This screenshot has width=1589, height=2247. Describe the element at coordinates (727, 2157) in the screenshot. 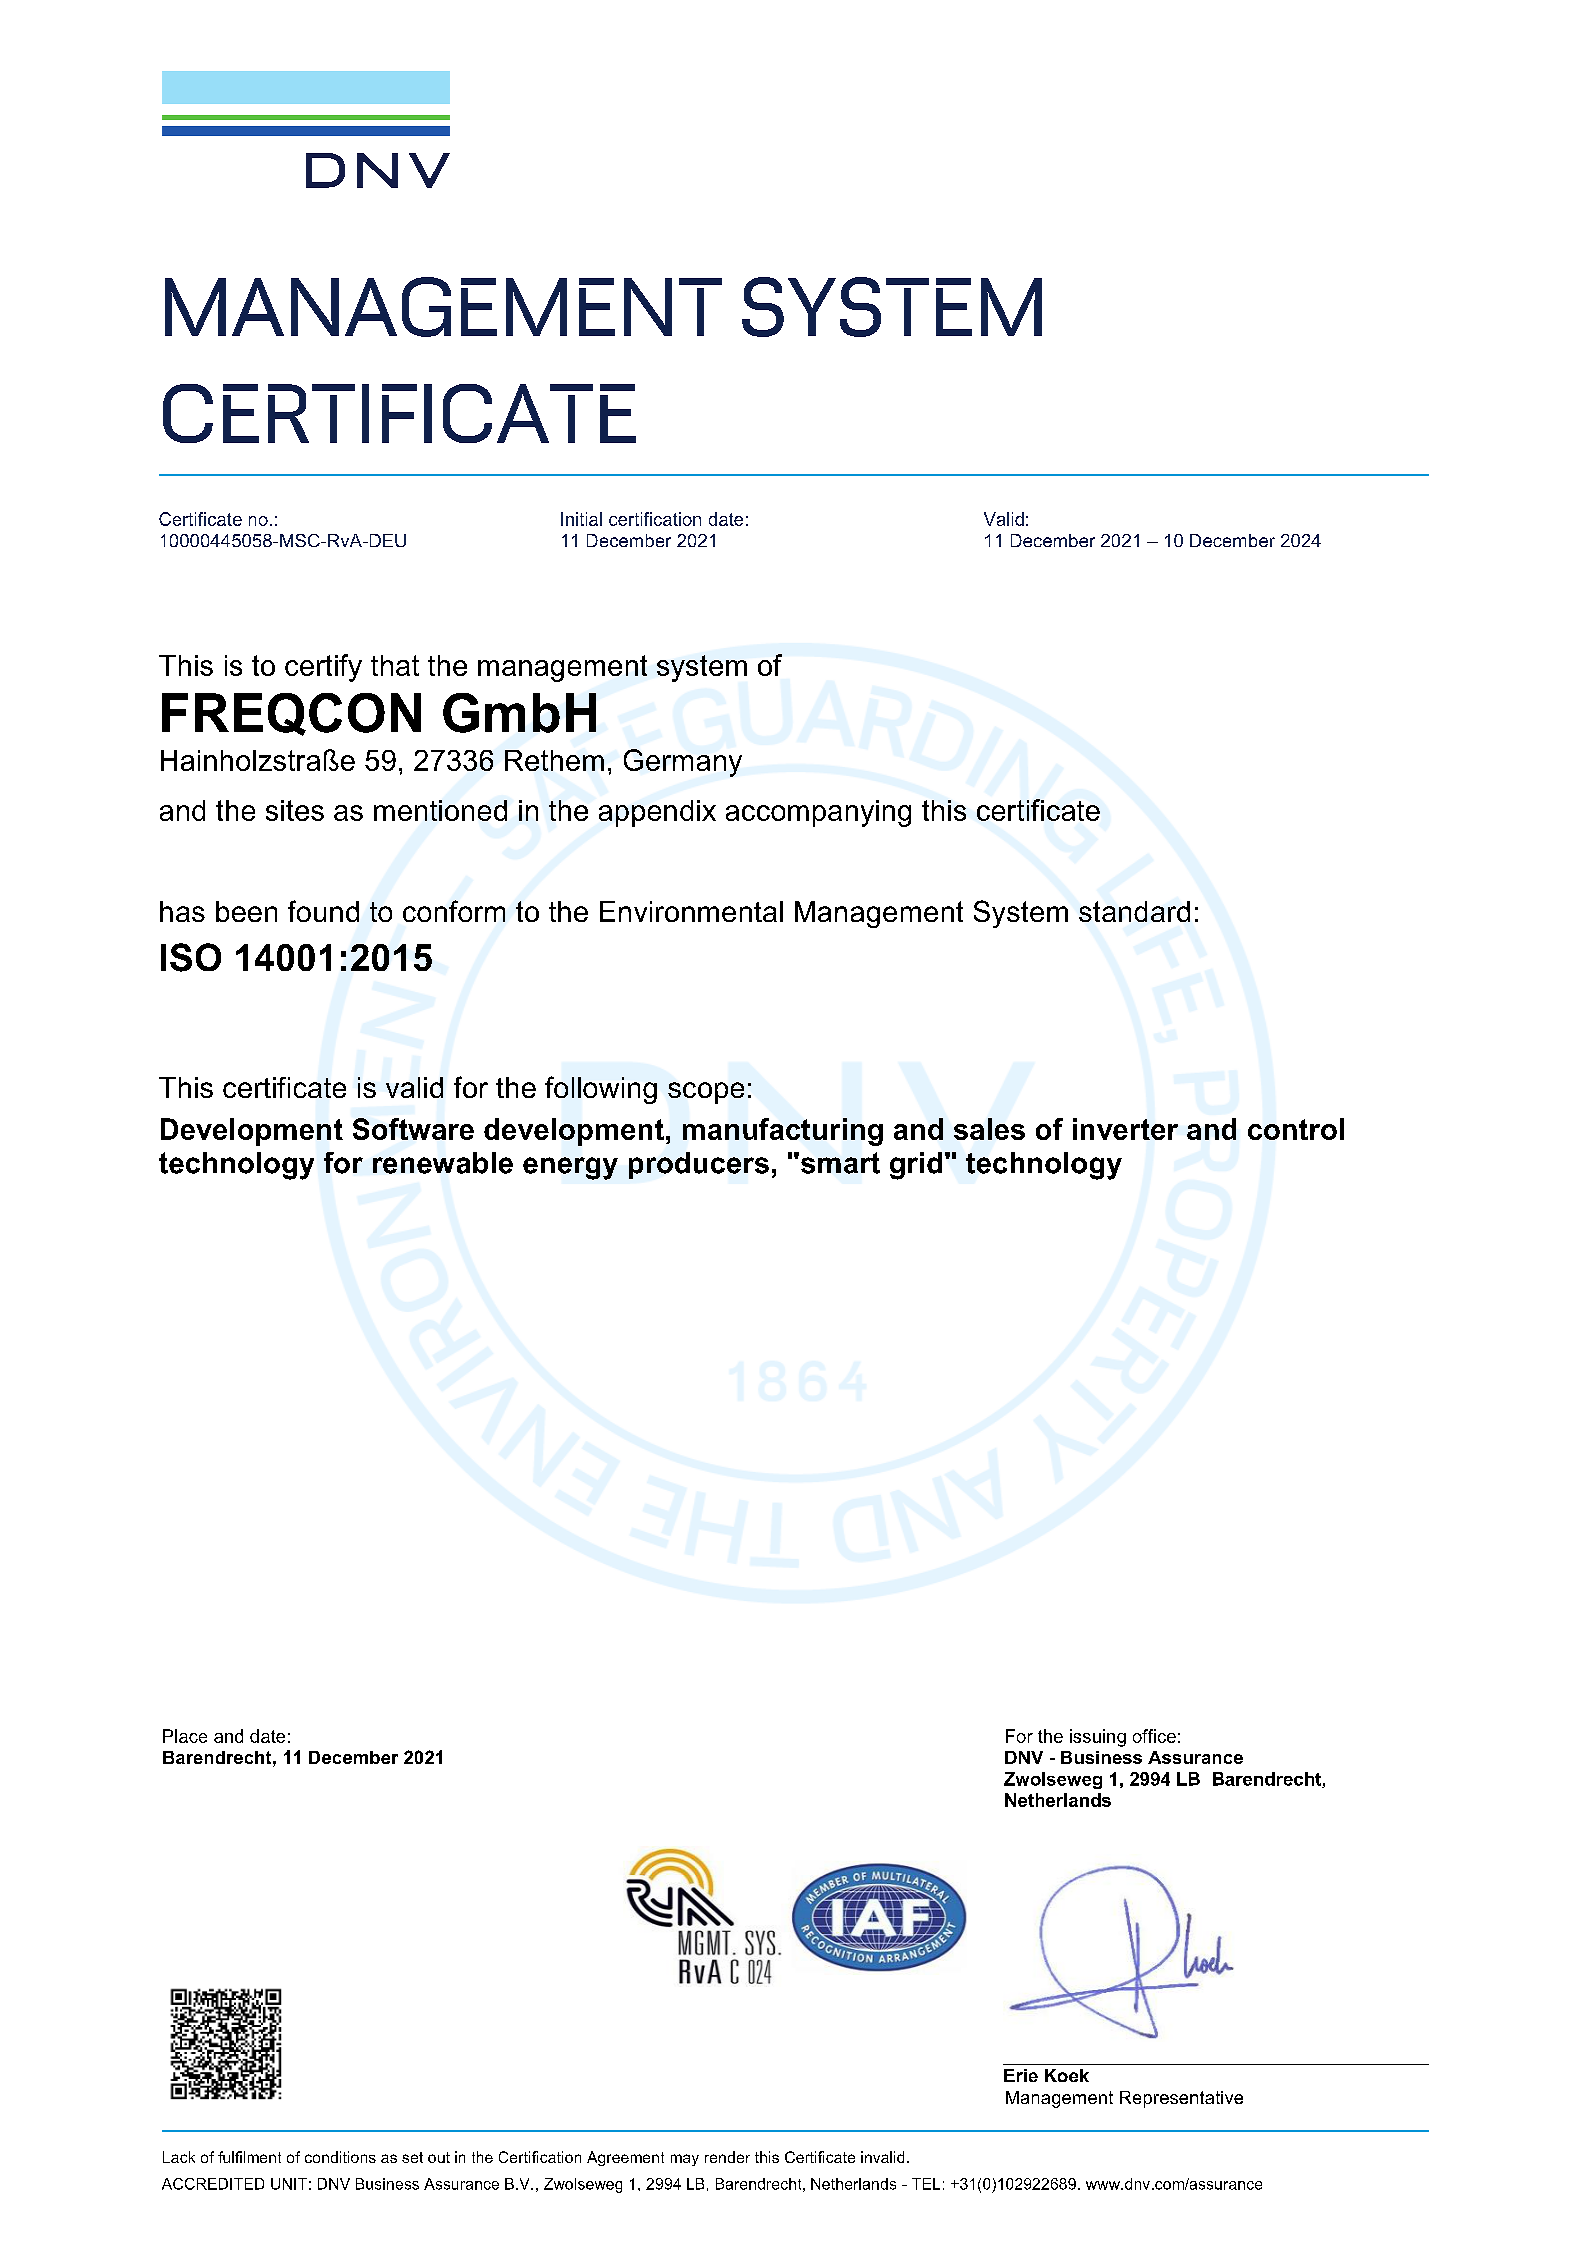

I see `render` at that location.
